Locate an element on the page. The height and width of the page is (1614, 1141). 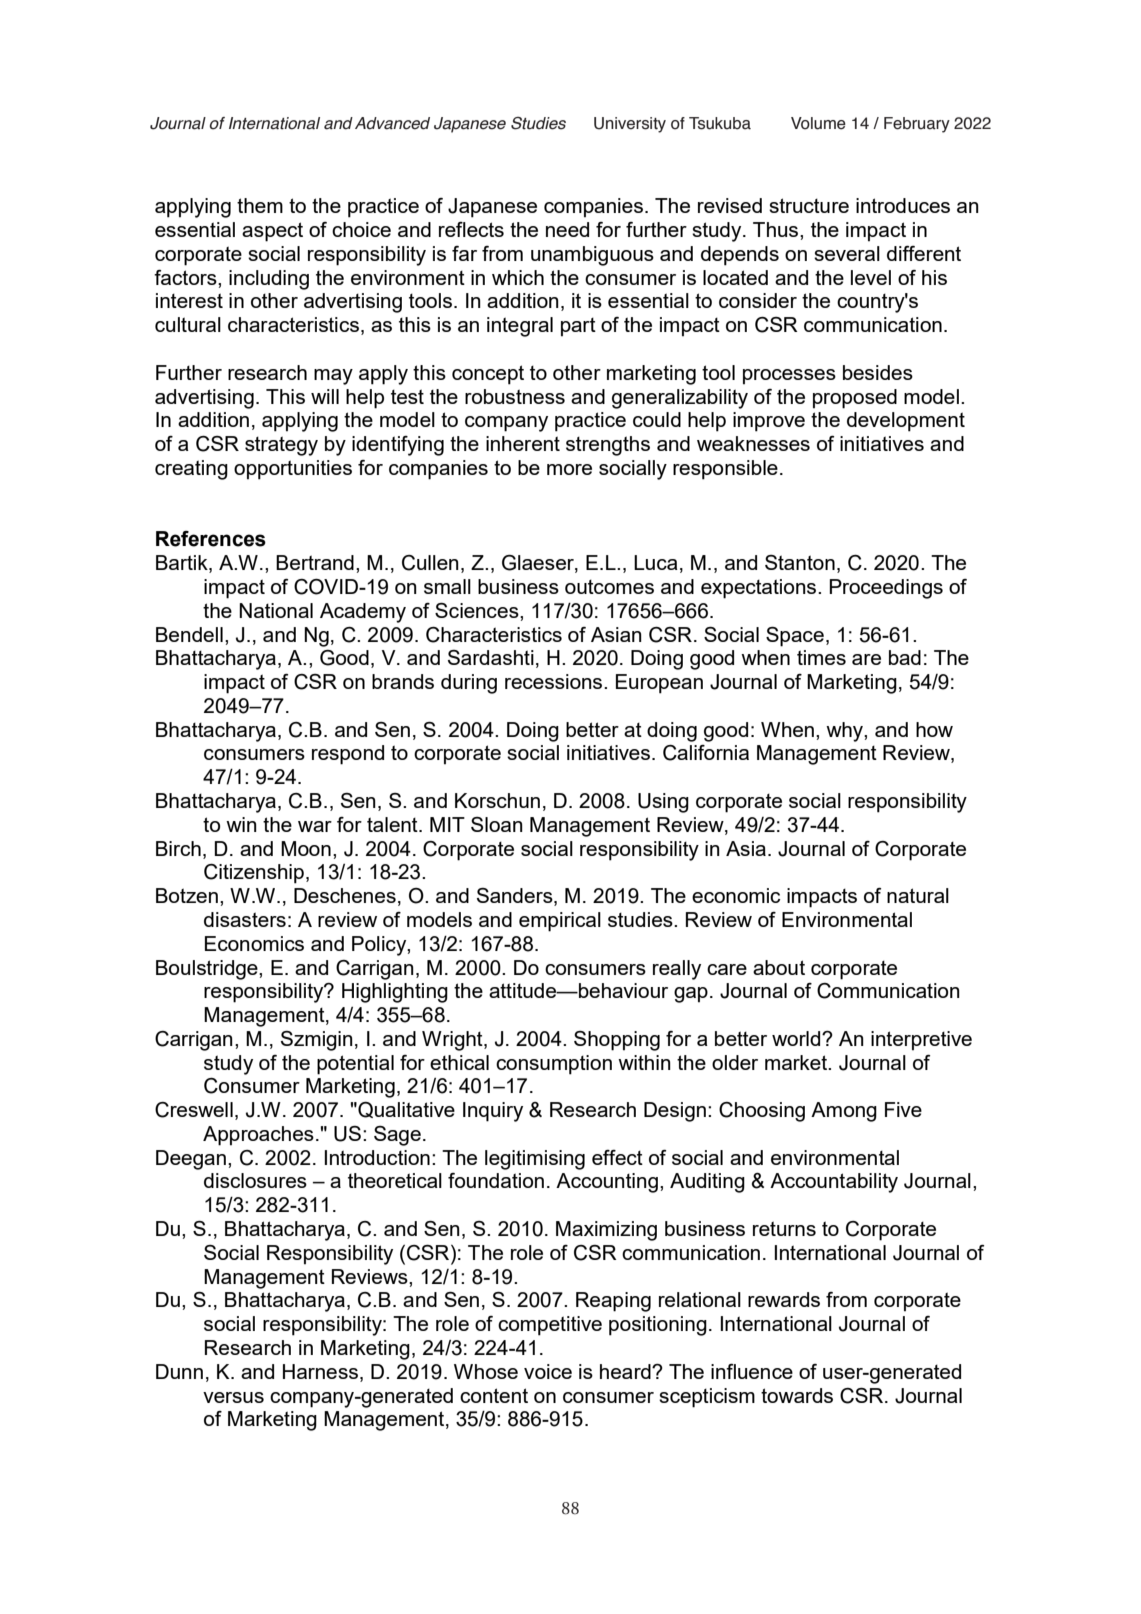
consumption is located at coordinates (554, 1065).
